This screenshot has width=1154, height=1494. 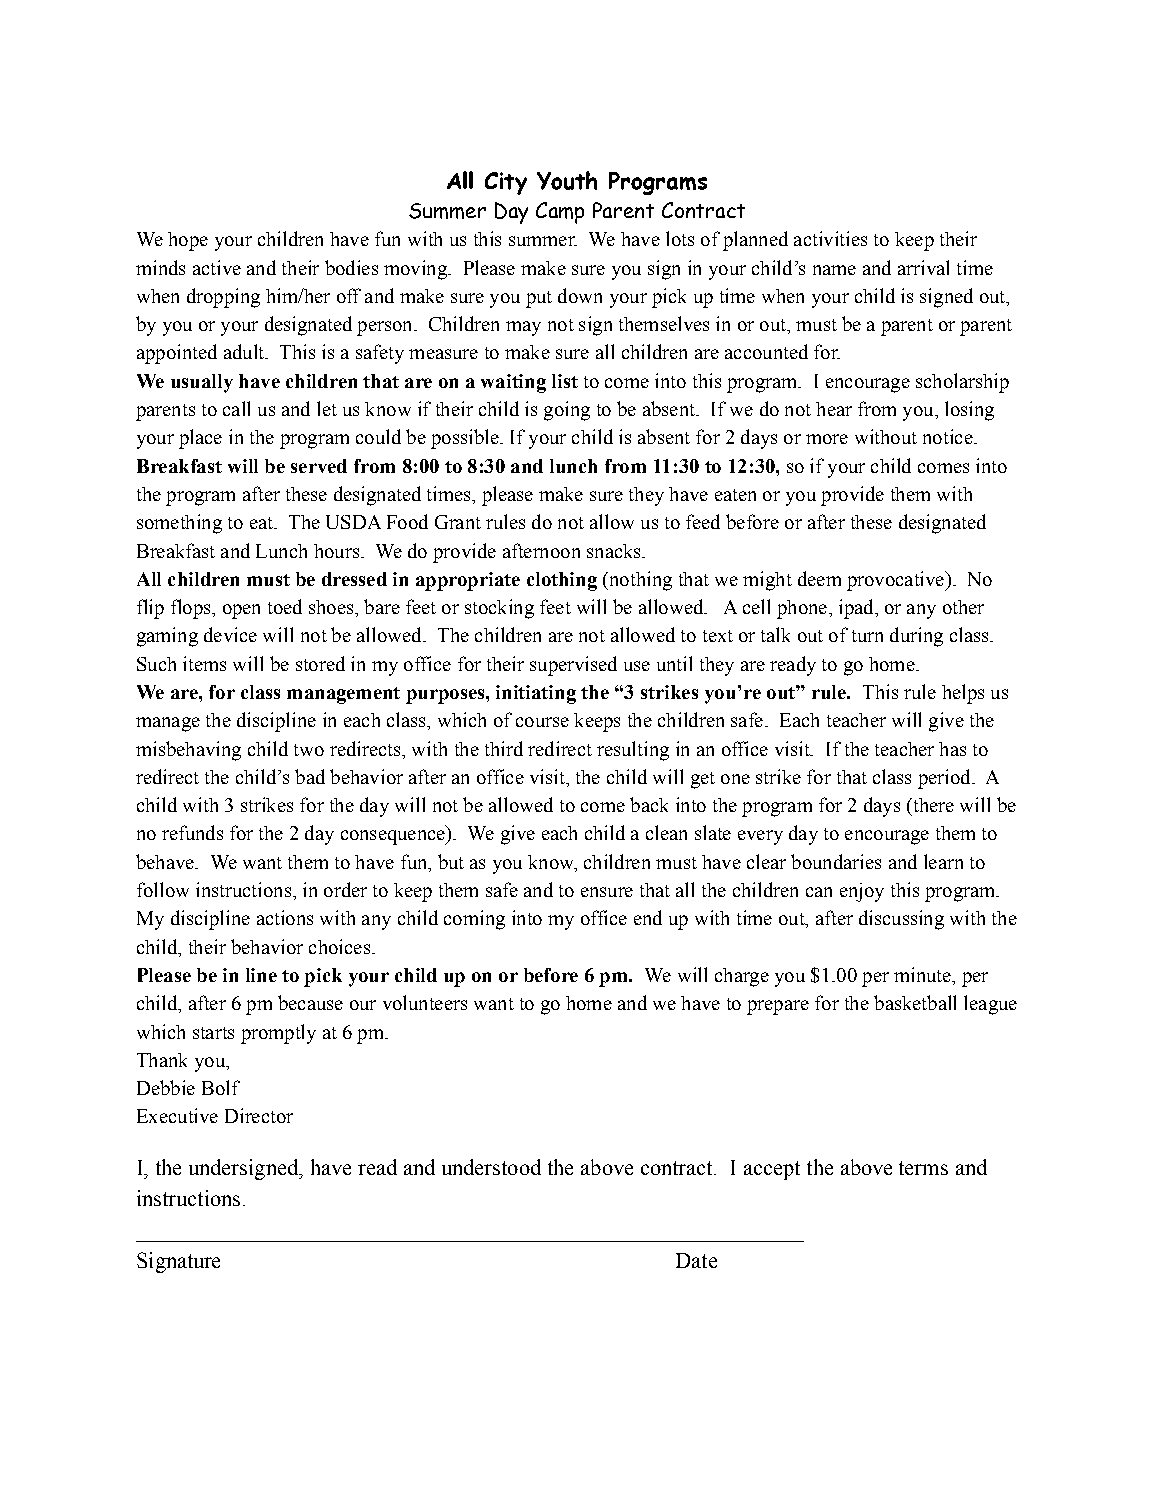 What do you see at coordinates (542, 722) in the screenshot?
I see `course` at bounding box center [542, 722].
